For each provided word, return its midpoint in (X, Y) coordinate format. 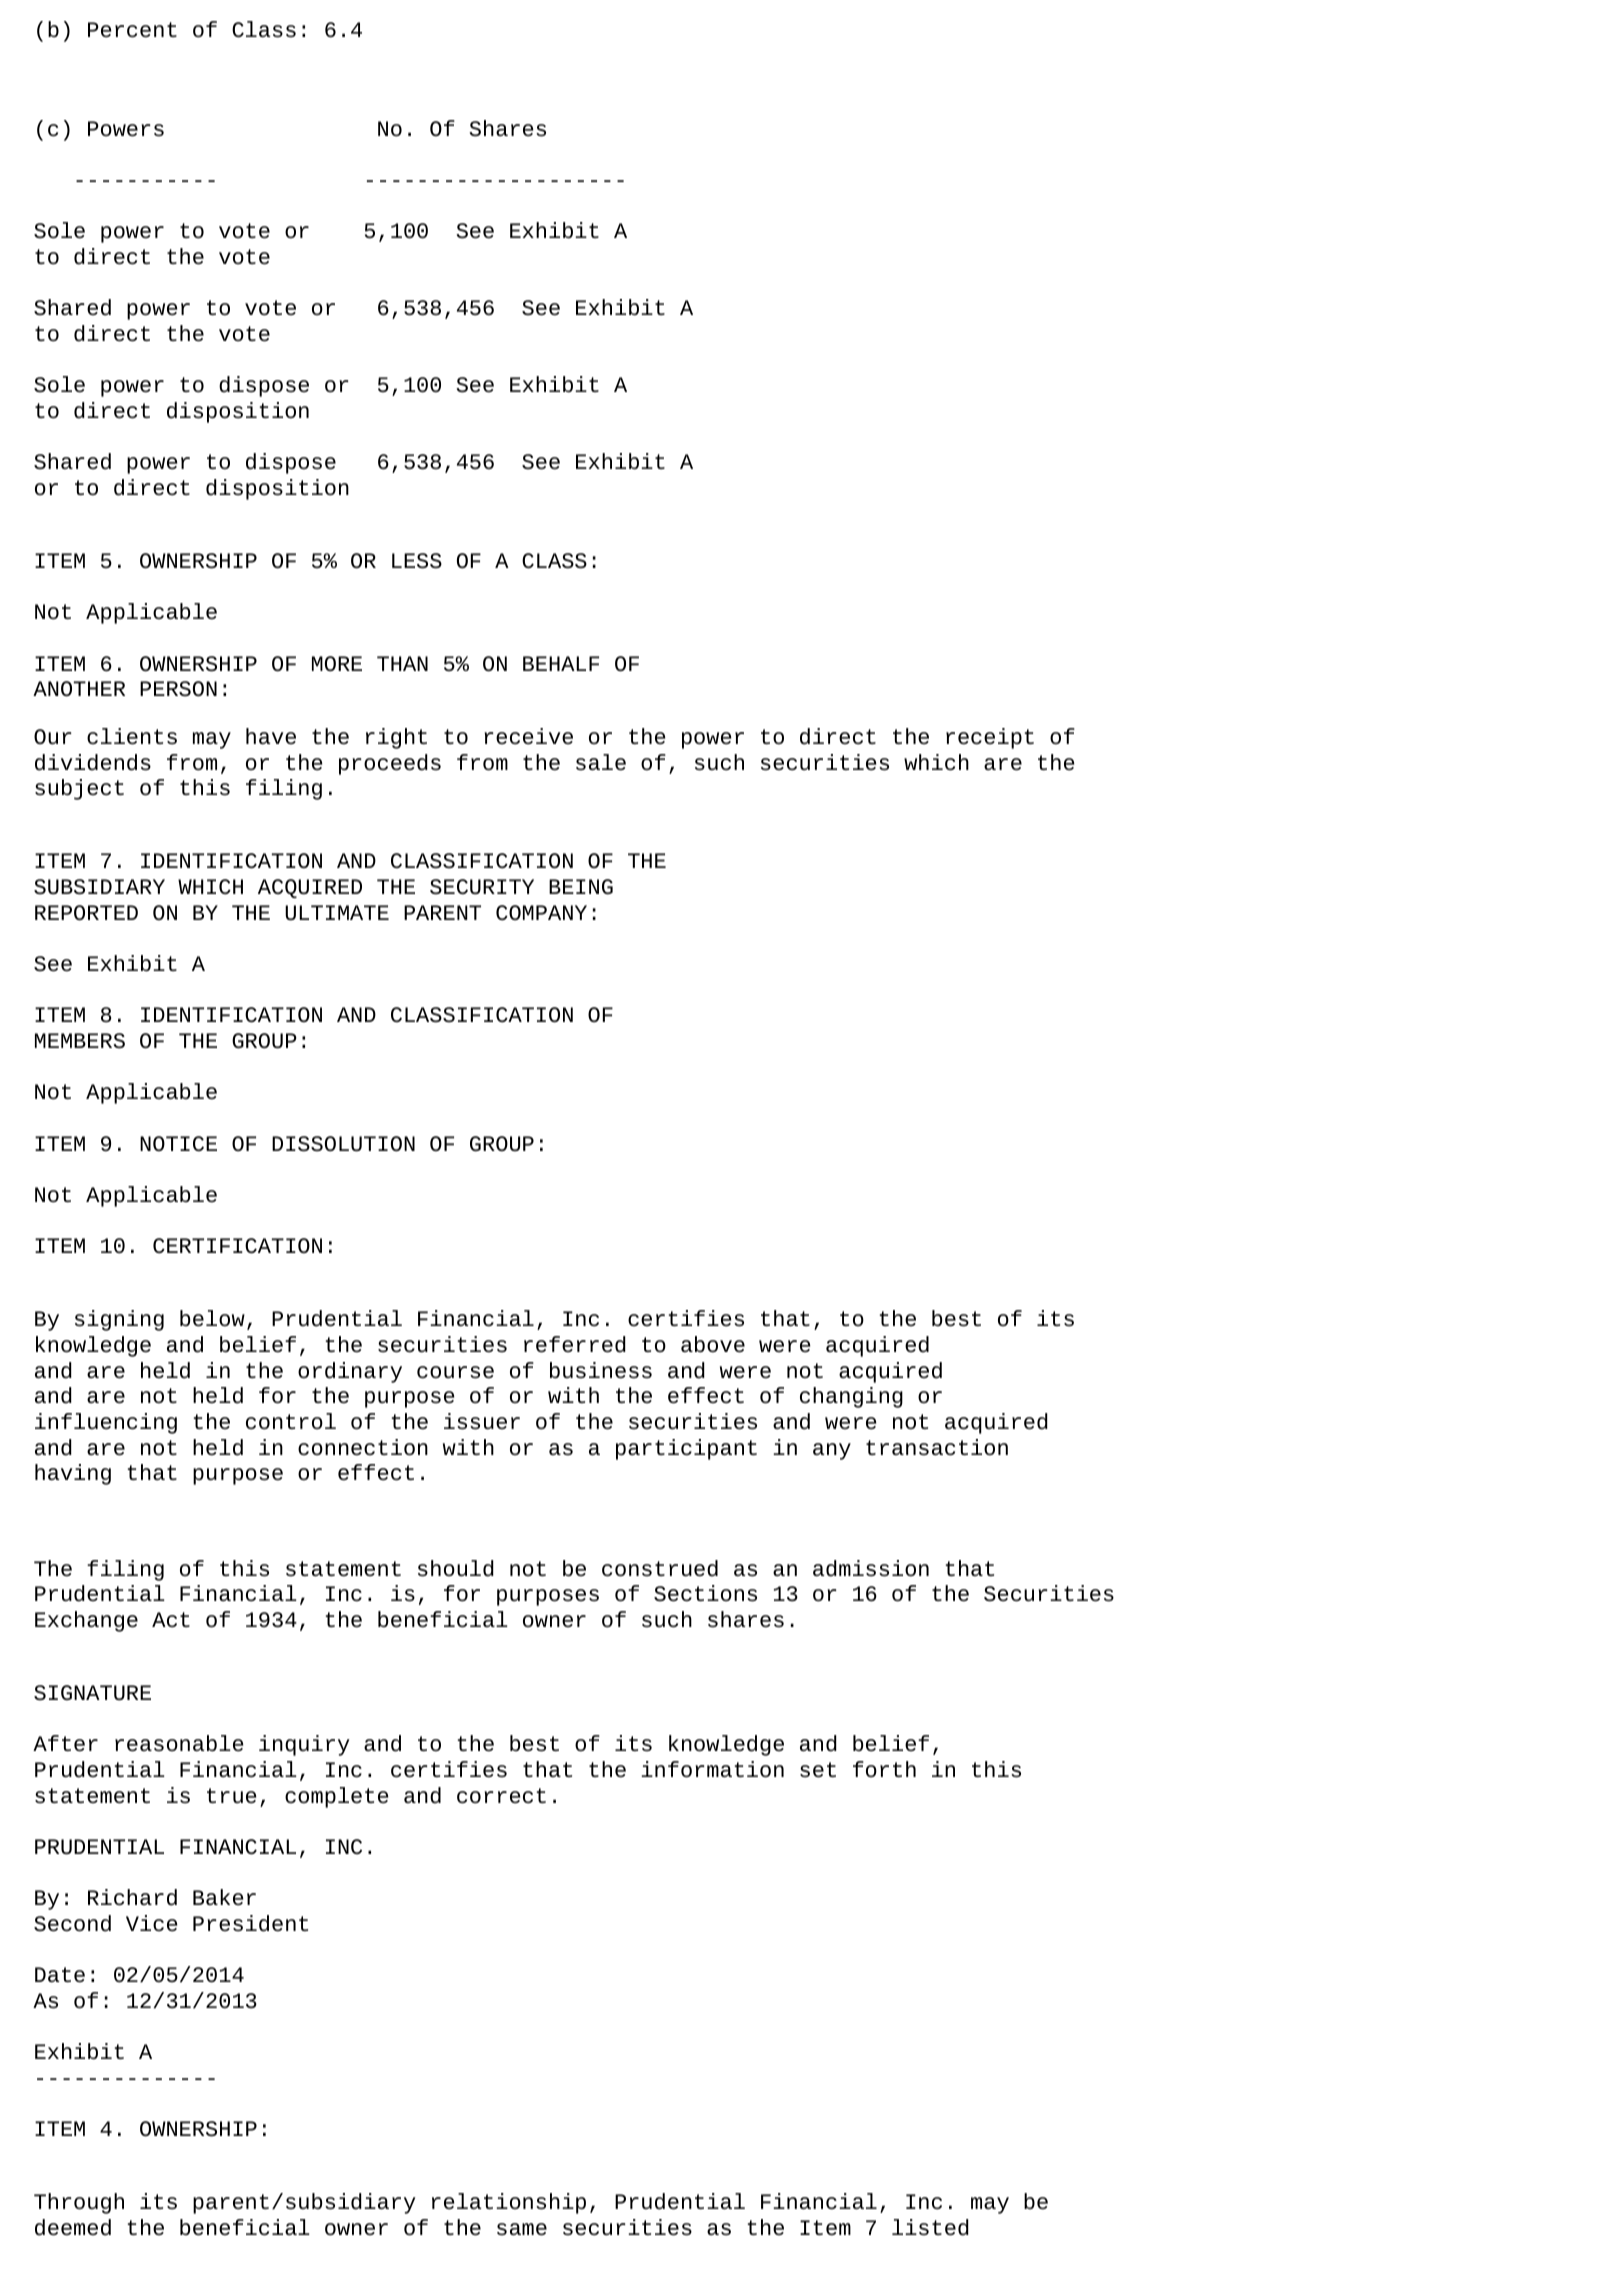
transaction (937, 1447)
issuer (482, 1421)
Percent (132, 30)
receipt (990, 738)
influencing (106, 1423)
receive (528, 736)
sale (601, 762)
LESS (417, 561)
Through (79, 2203)
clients (132, 736)
